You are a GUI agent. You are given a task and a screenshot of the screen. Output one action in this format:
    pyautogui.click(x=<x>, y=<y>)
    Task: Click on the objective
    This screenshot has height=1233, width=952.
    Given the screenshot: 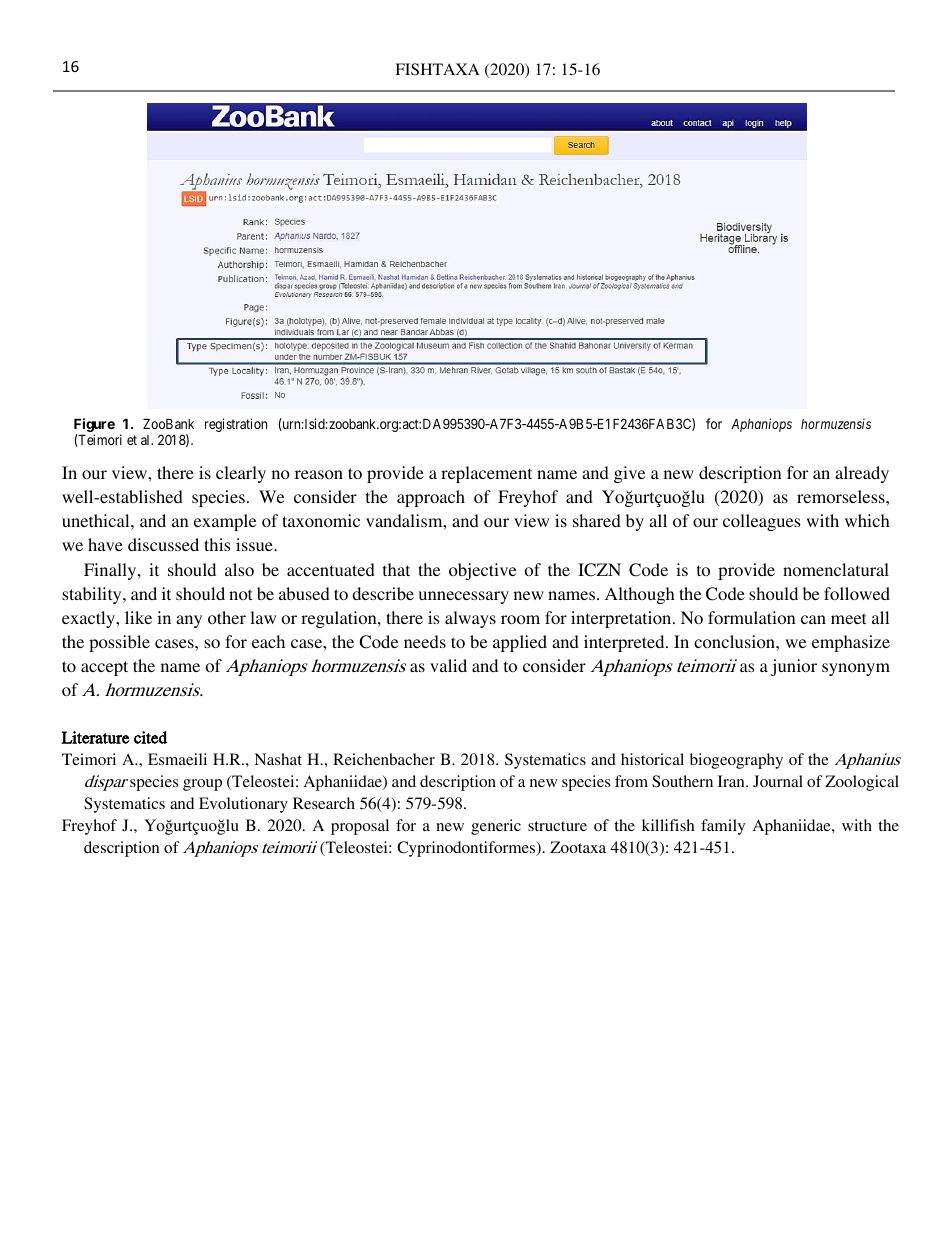 What is the action you would take?
    pyautogui.click(x=483, y=571)
